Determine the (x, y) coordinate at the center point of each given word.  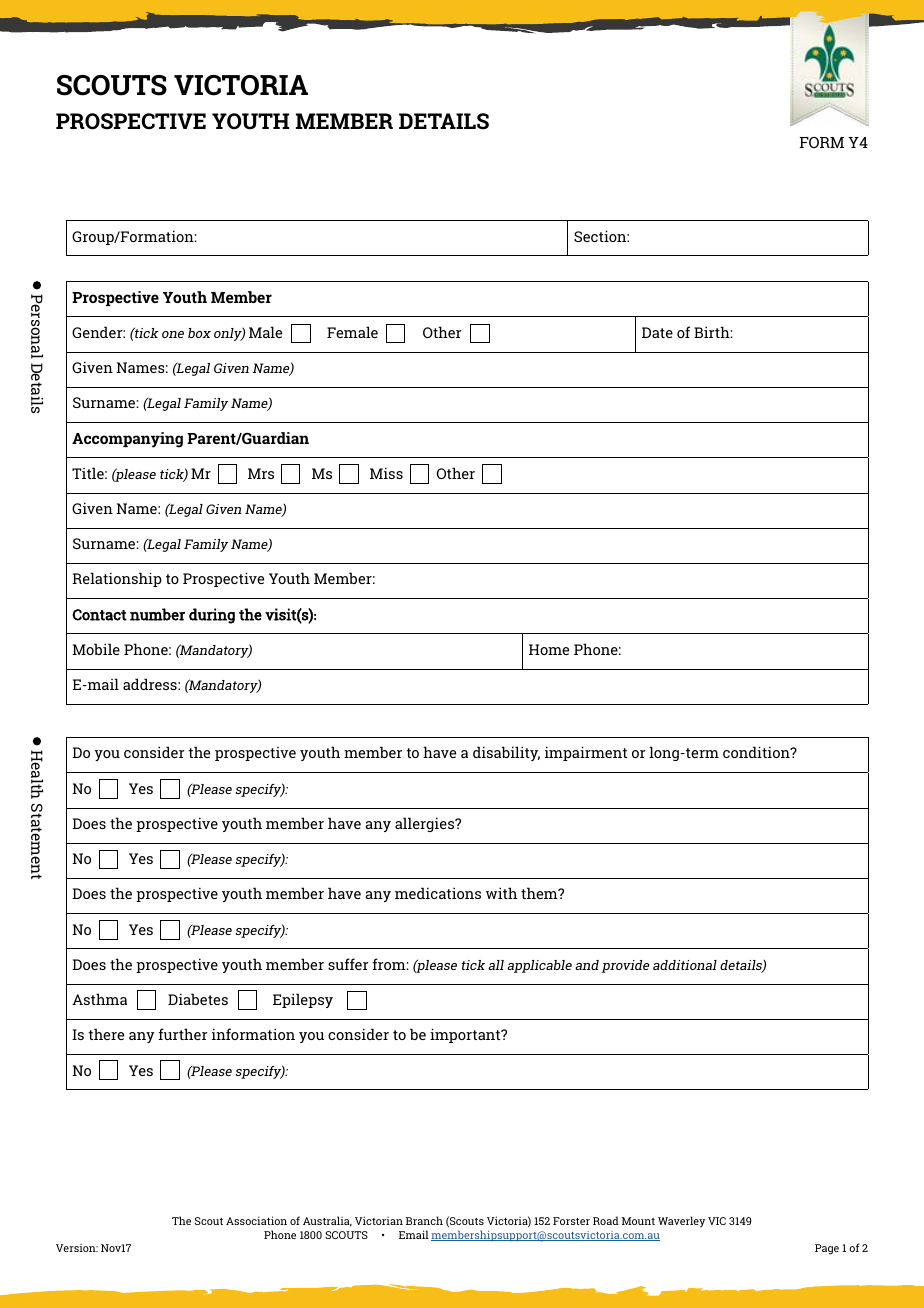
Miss (386, 473)
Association (256, 1220)
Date (657, 332)
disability (506, 753)
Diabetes (198, 999)
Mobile (96, 649)
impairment (586, 753)
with (501, 893)
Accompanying (127, 440)
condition (757, 752)
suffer (348, 964)
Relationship (117, 579)
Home (549, 649)
